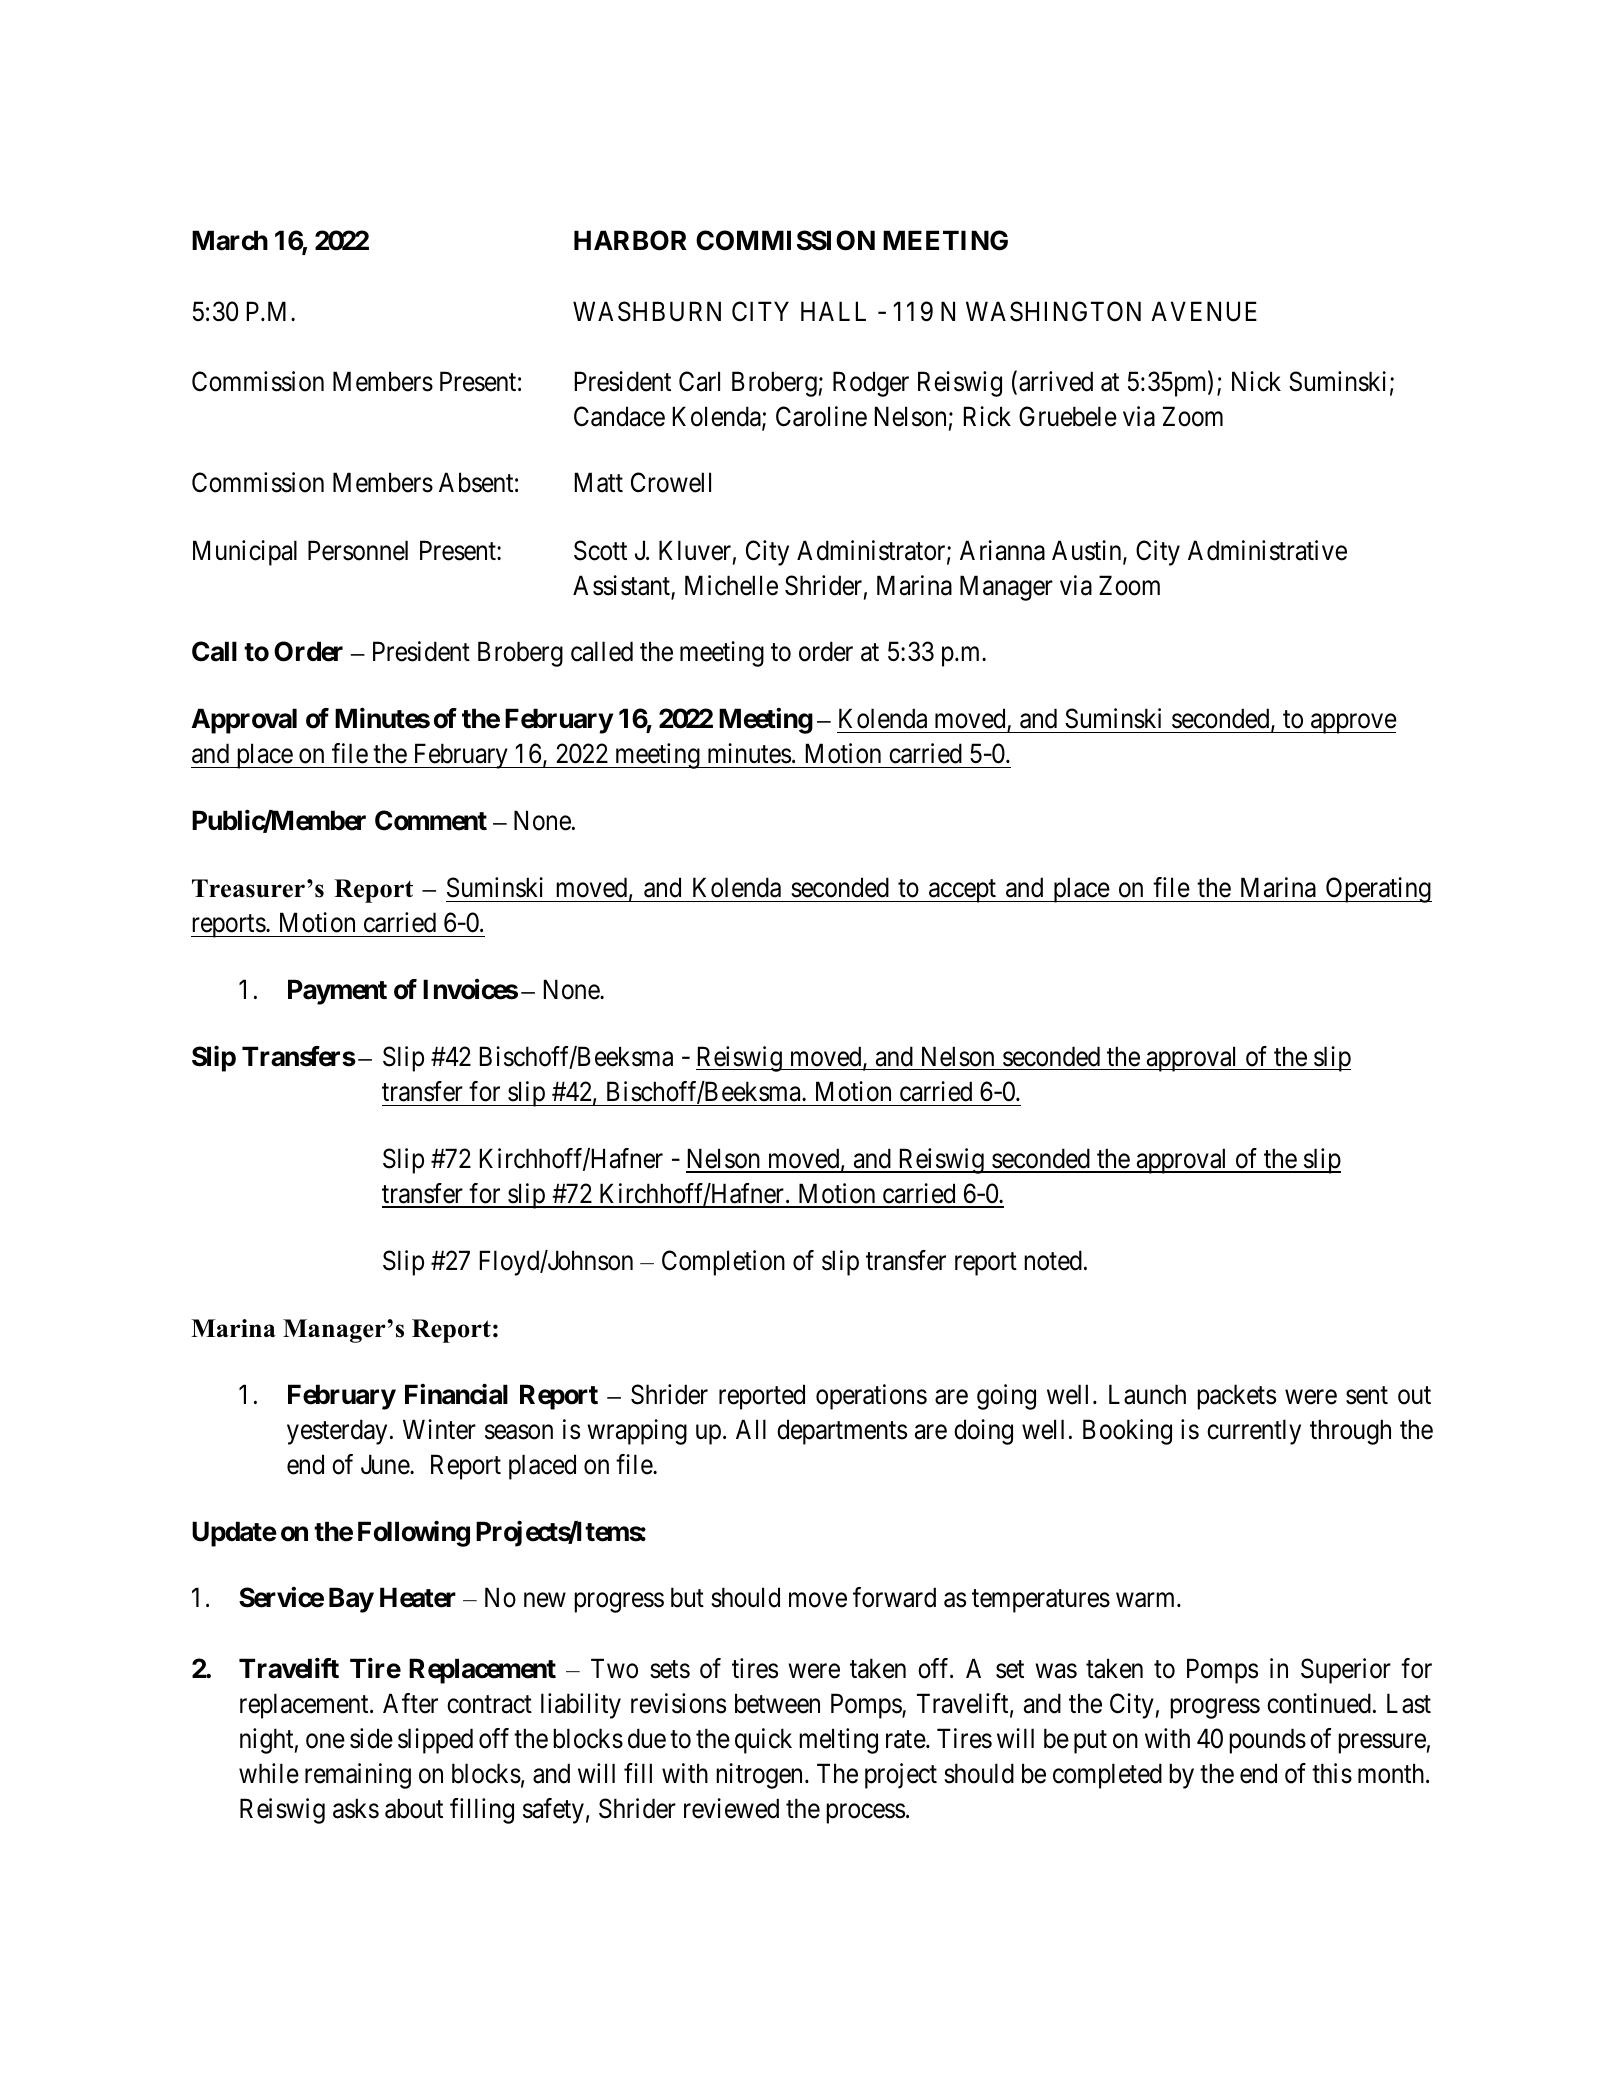  What do you see at coordinates (1236, 1397) in the screenshot?
I see `packets` at bounding box center [1236, 1397].
